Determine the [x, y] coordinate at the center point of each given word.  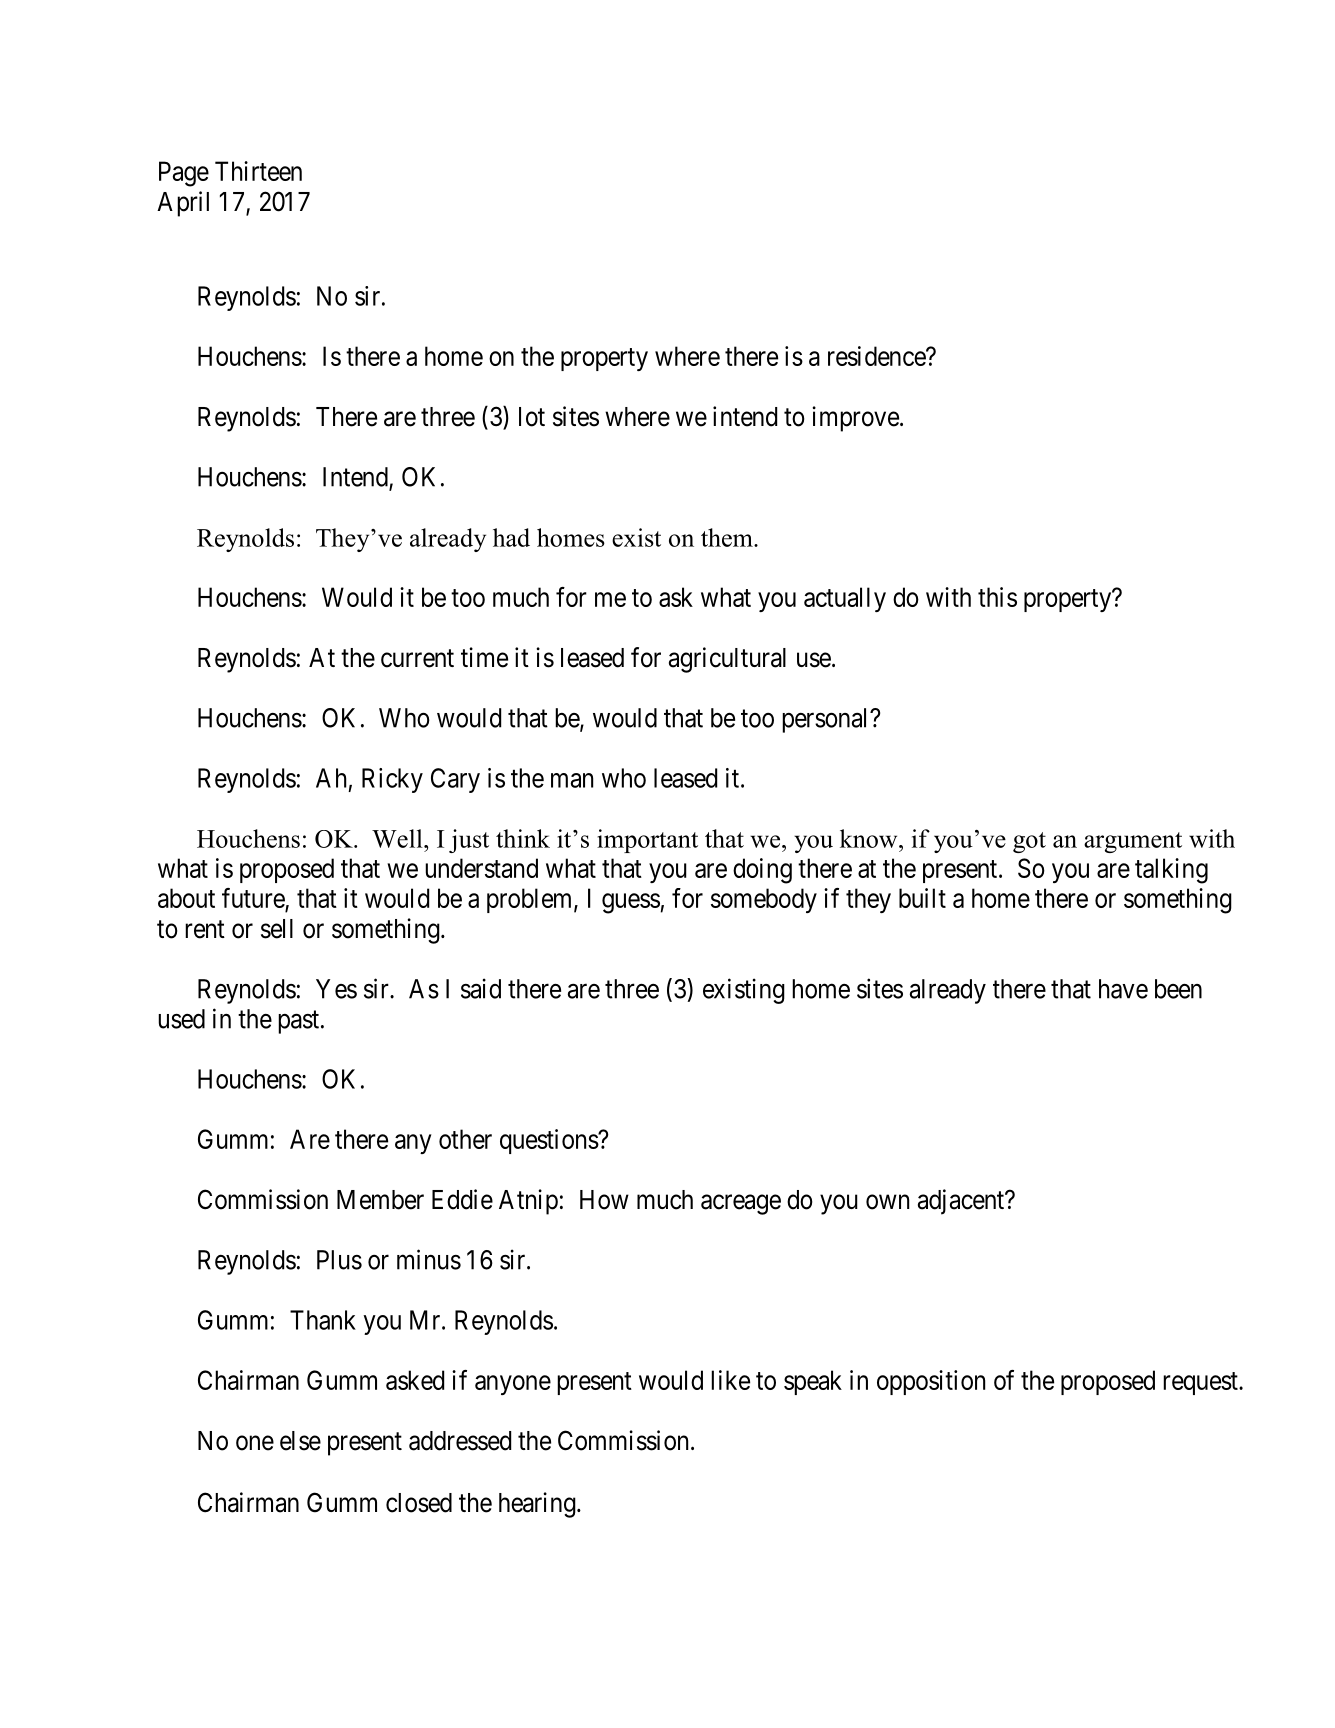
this [997, 597]
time [484, 657]
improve [855, 419]
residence [877, 356]
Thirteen [258, 171]
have [1123, 989]
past [300, 1022]
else [300, 1441]
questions [549, 1141]
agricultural [727, 660]
